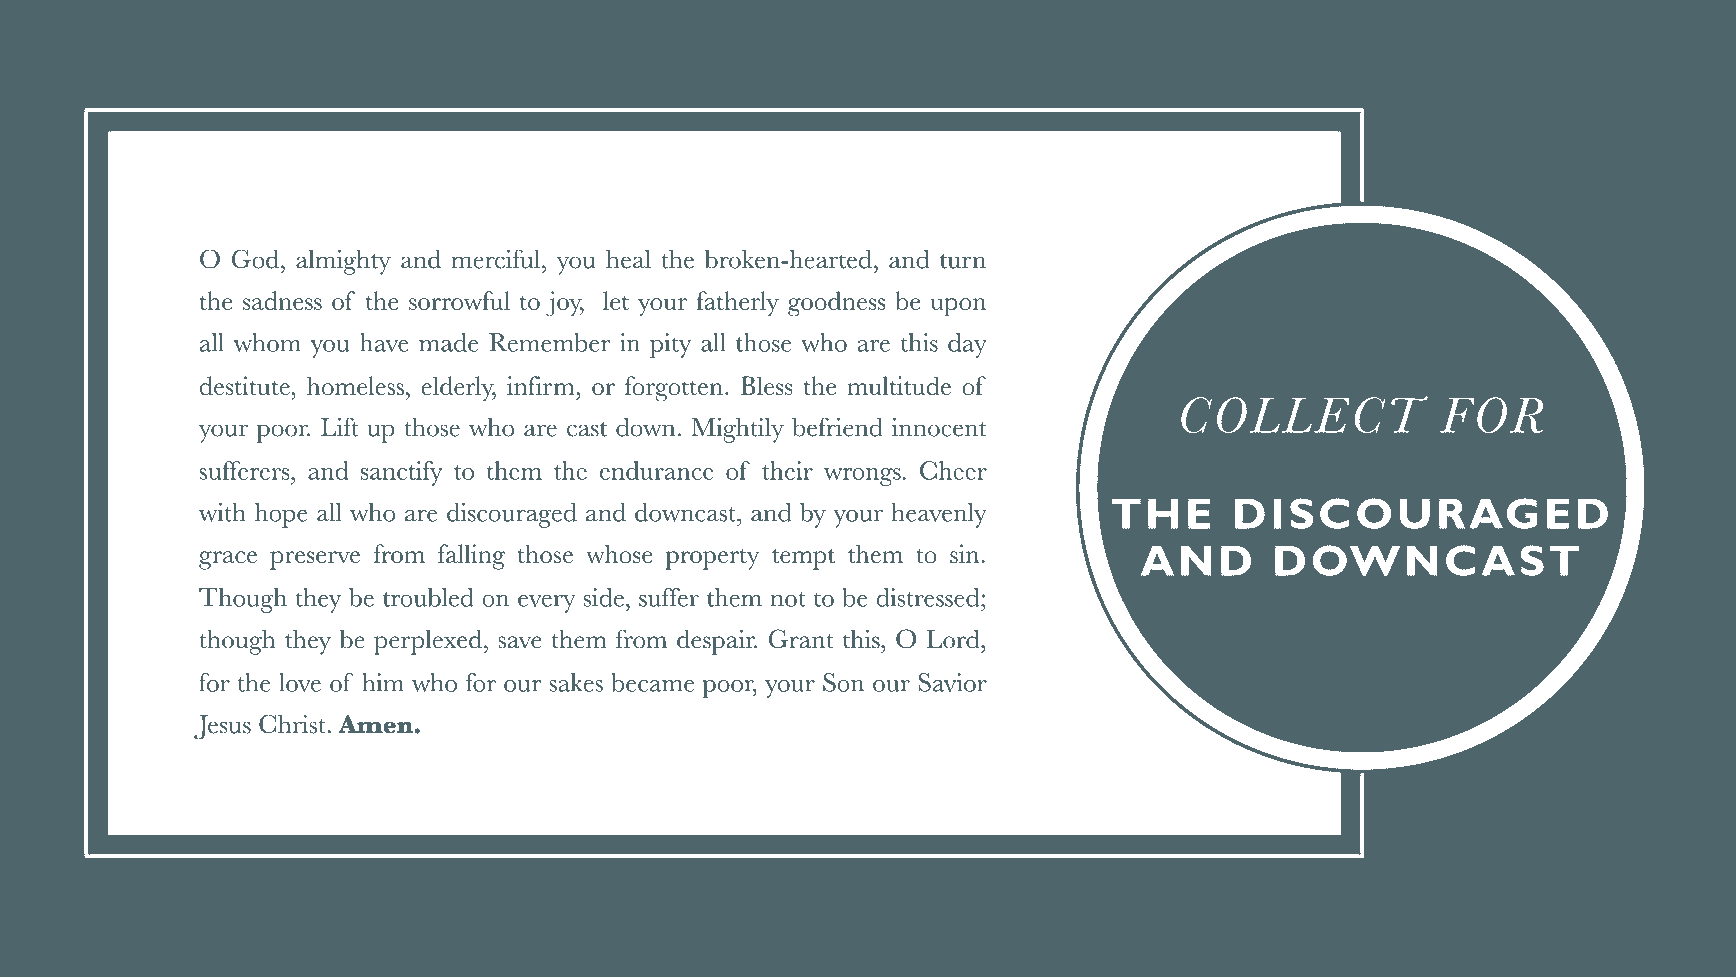 This screenshot has width=1736, height=977. I want to click on Son, so click(843, 682).
